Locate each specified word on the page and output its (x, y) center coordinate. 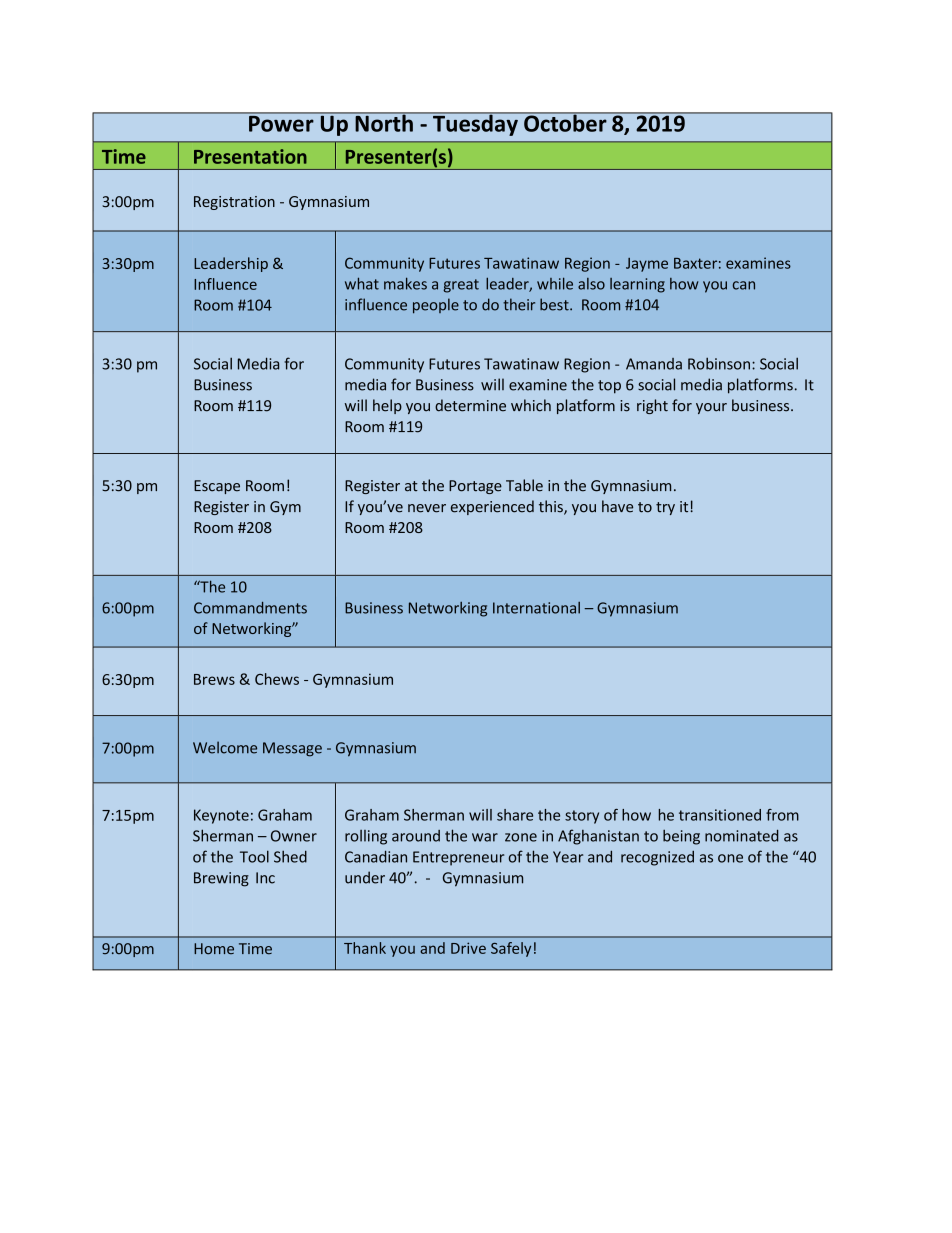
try (665, 508)
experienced (492, 507)
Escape (217, 487)
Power (281, 122)
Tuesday (475, 124)
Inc (265, 878)
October (565, 122)
